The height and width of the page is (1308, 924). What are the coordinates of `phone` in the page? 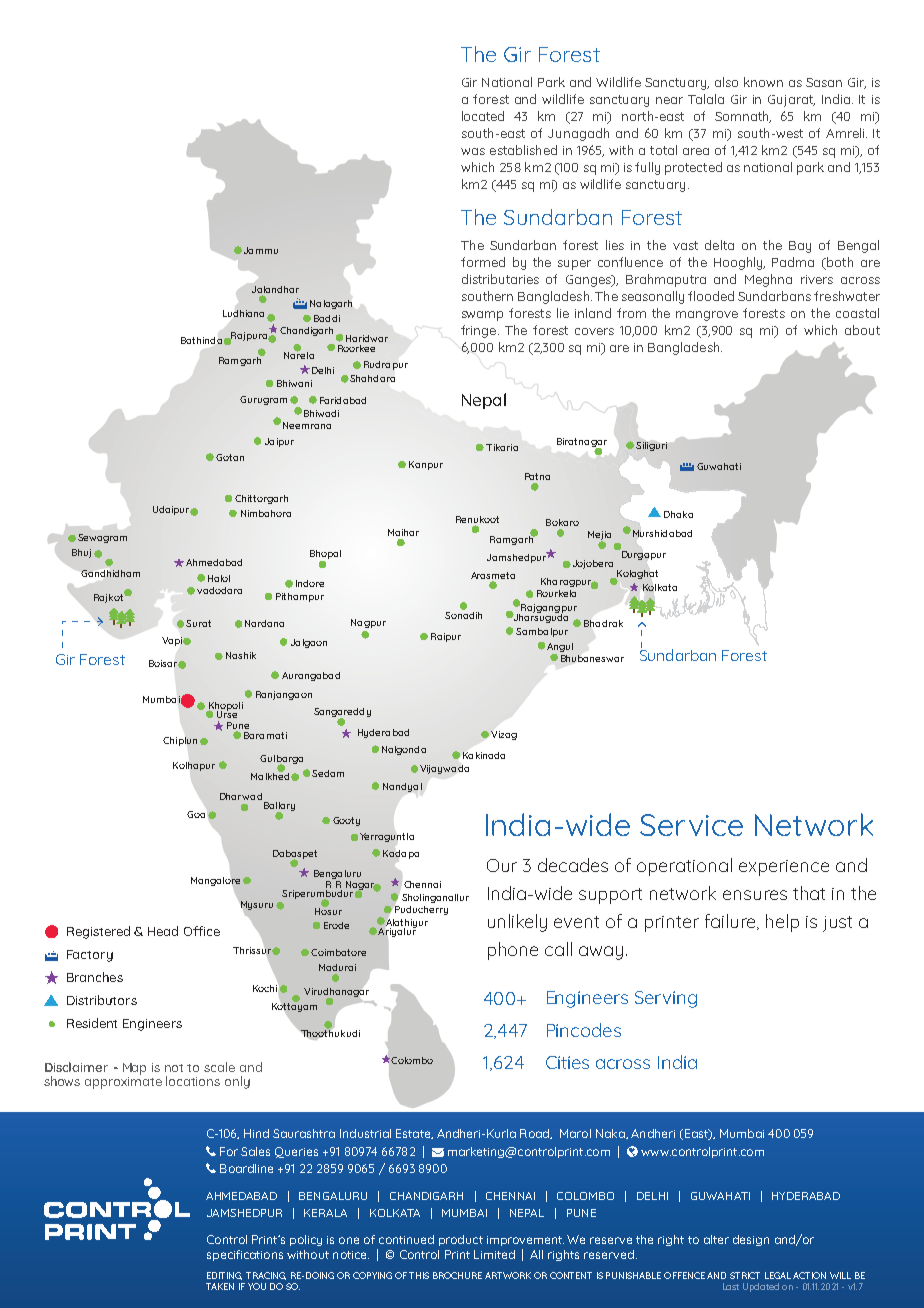 It's located at (513, 951).
